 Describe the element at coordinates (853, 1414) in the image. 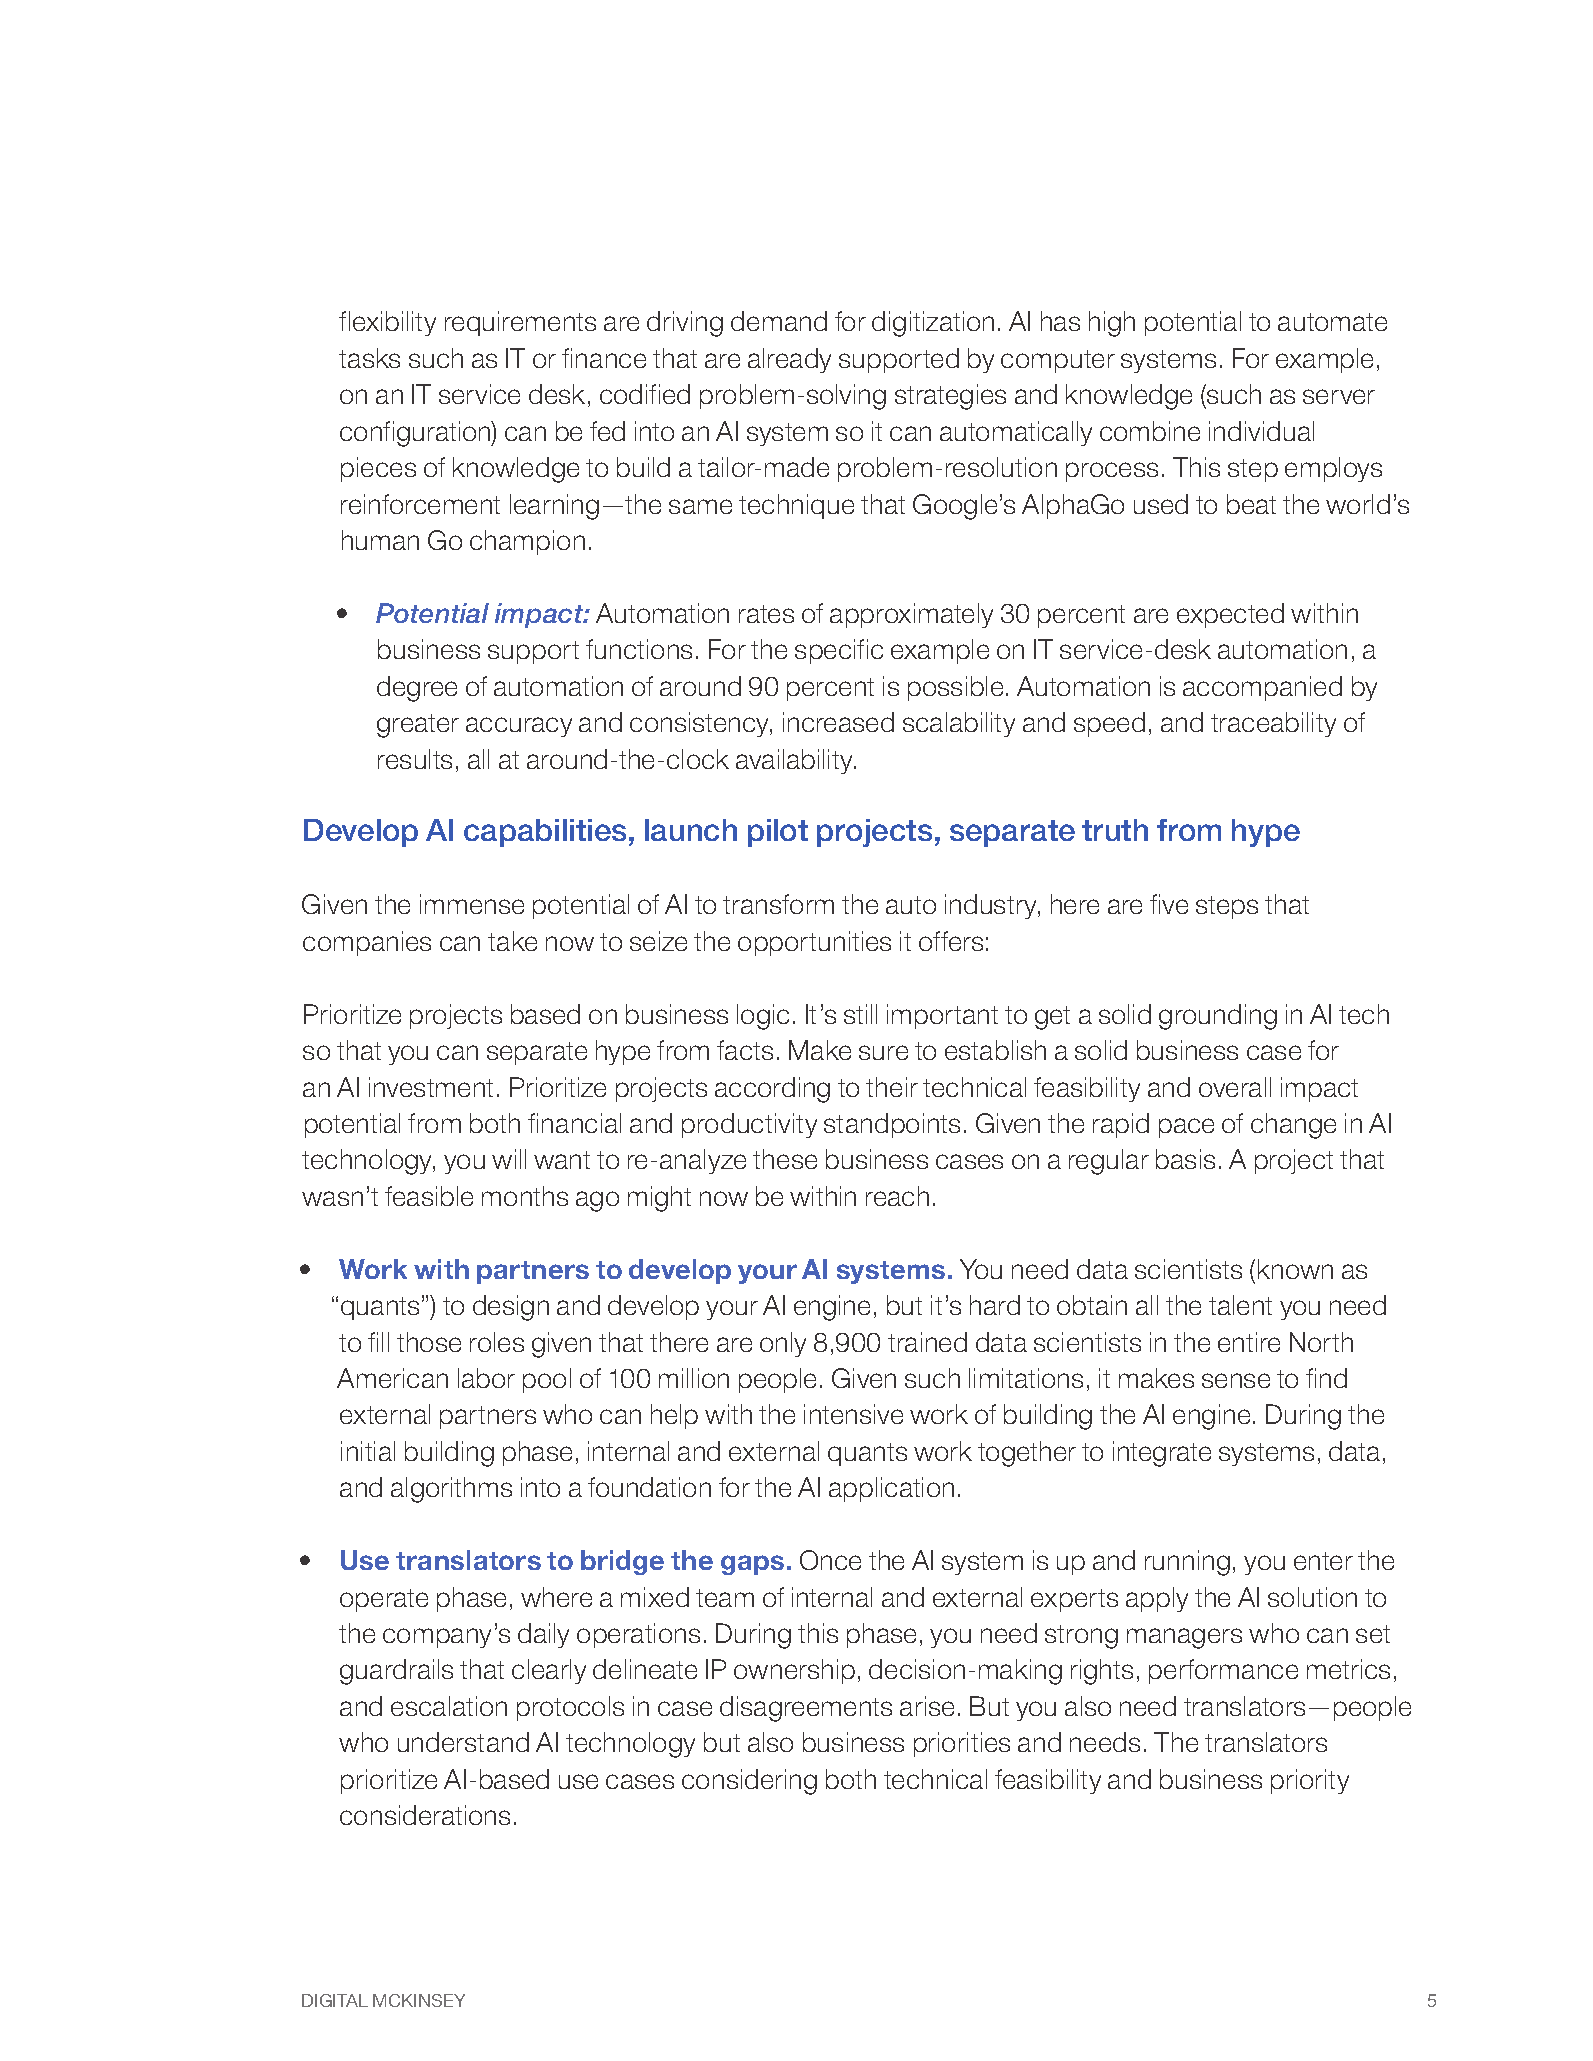

I see `intensive` at that location.
